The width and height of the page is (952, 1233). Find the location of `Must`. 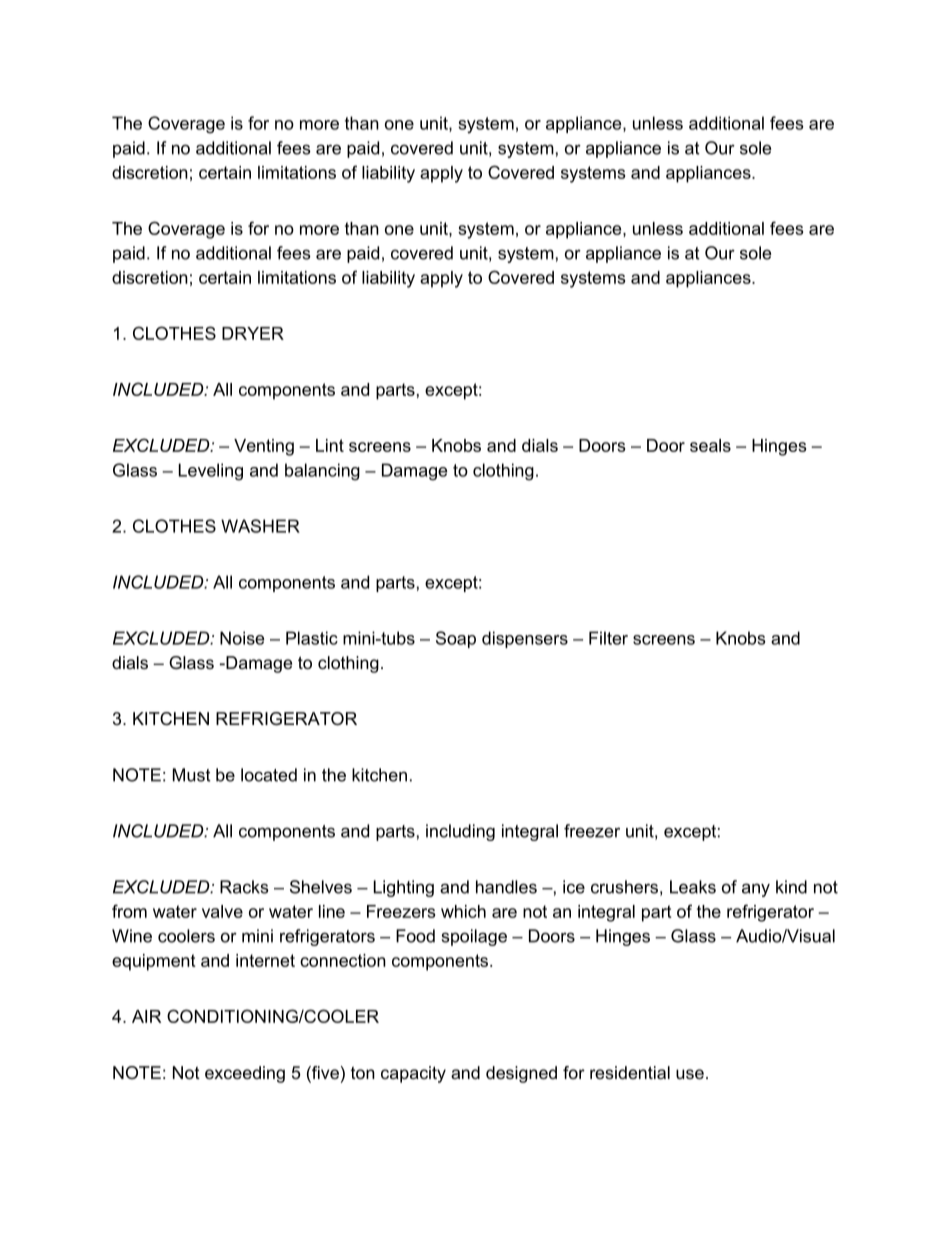

Must is located at coordinates (192, 775).
